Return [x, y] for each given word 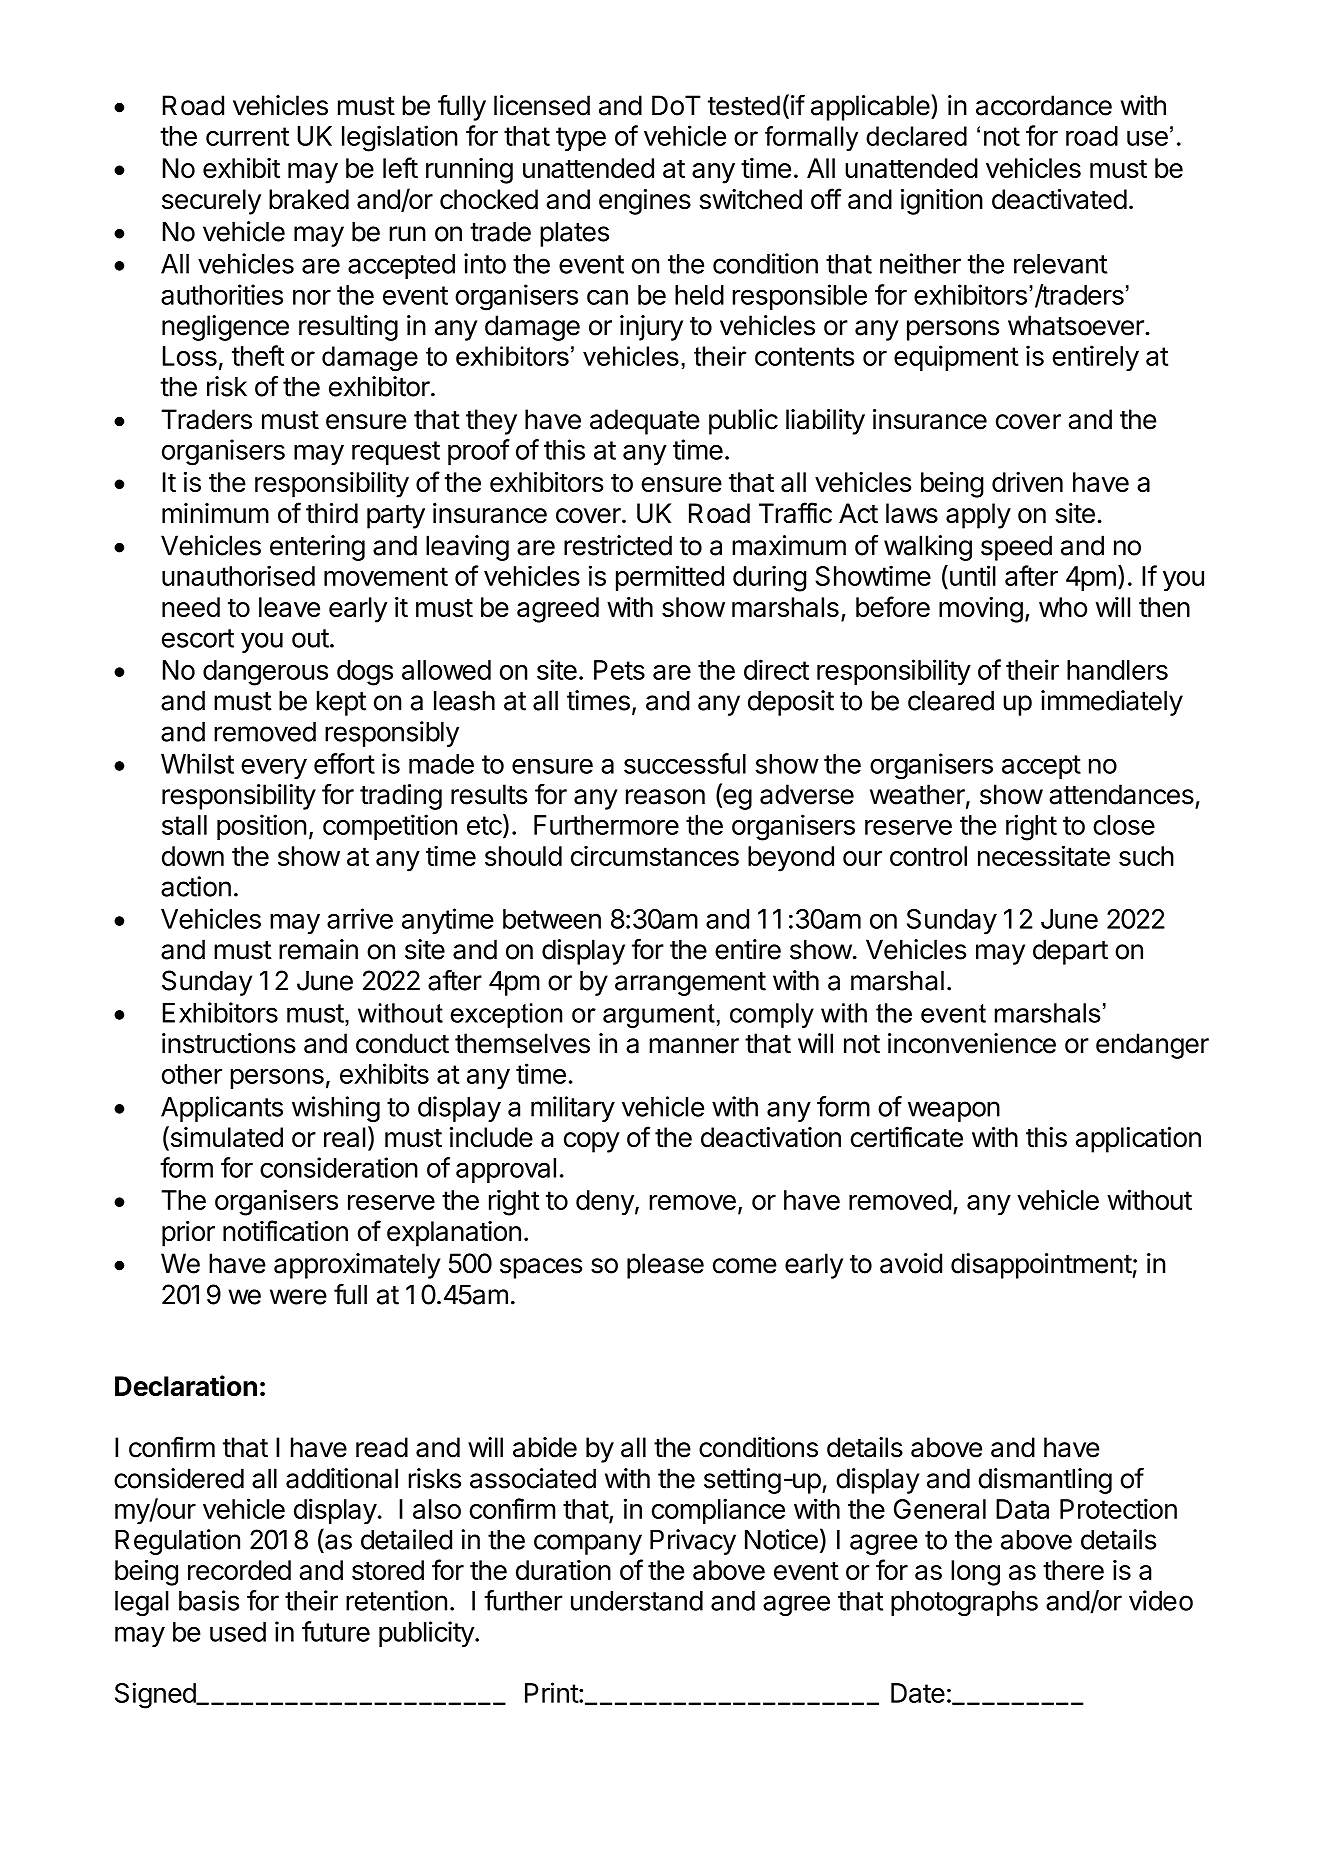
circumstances [655, 856]
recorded [239, 1570]
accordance [1044, 105]
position [262, 827]
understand [637, 1601]
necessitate [1044, 855]
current [247, 136]
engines [645, 202]
